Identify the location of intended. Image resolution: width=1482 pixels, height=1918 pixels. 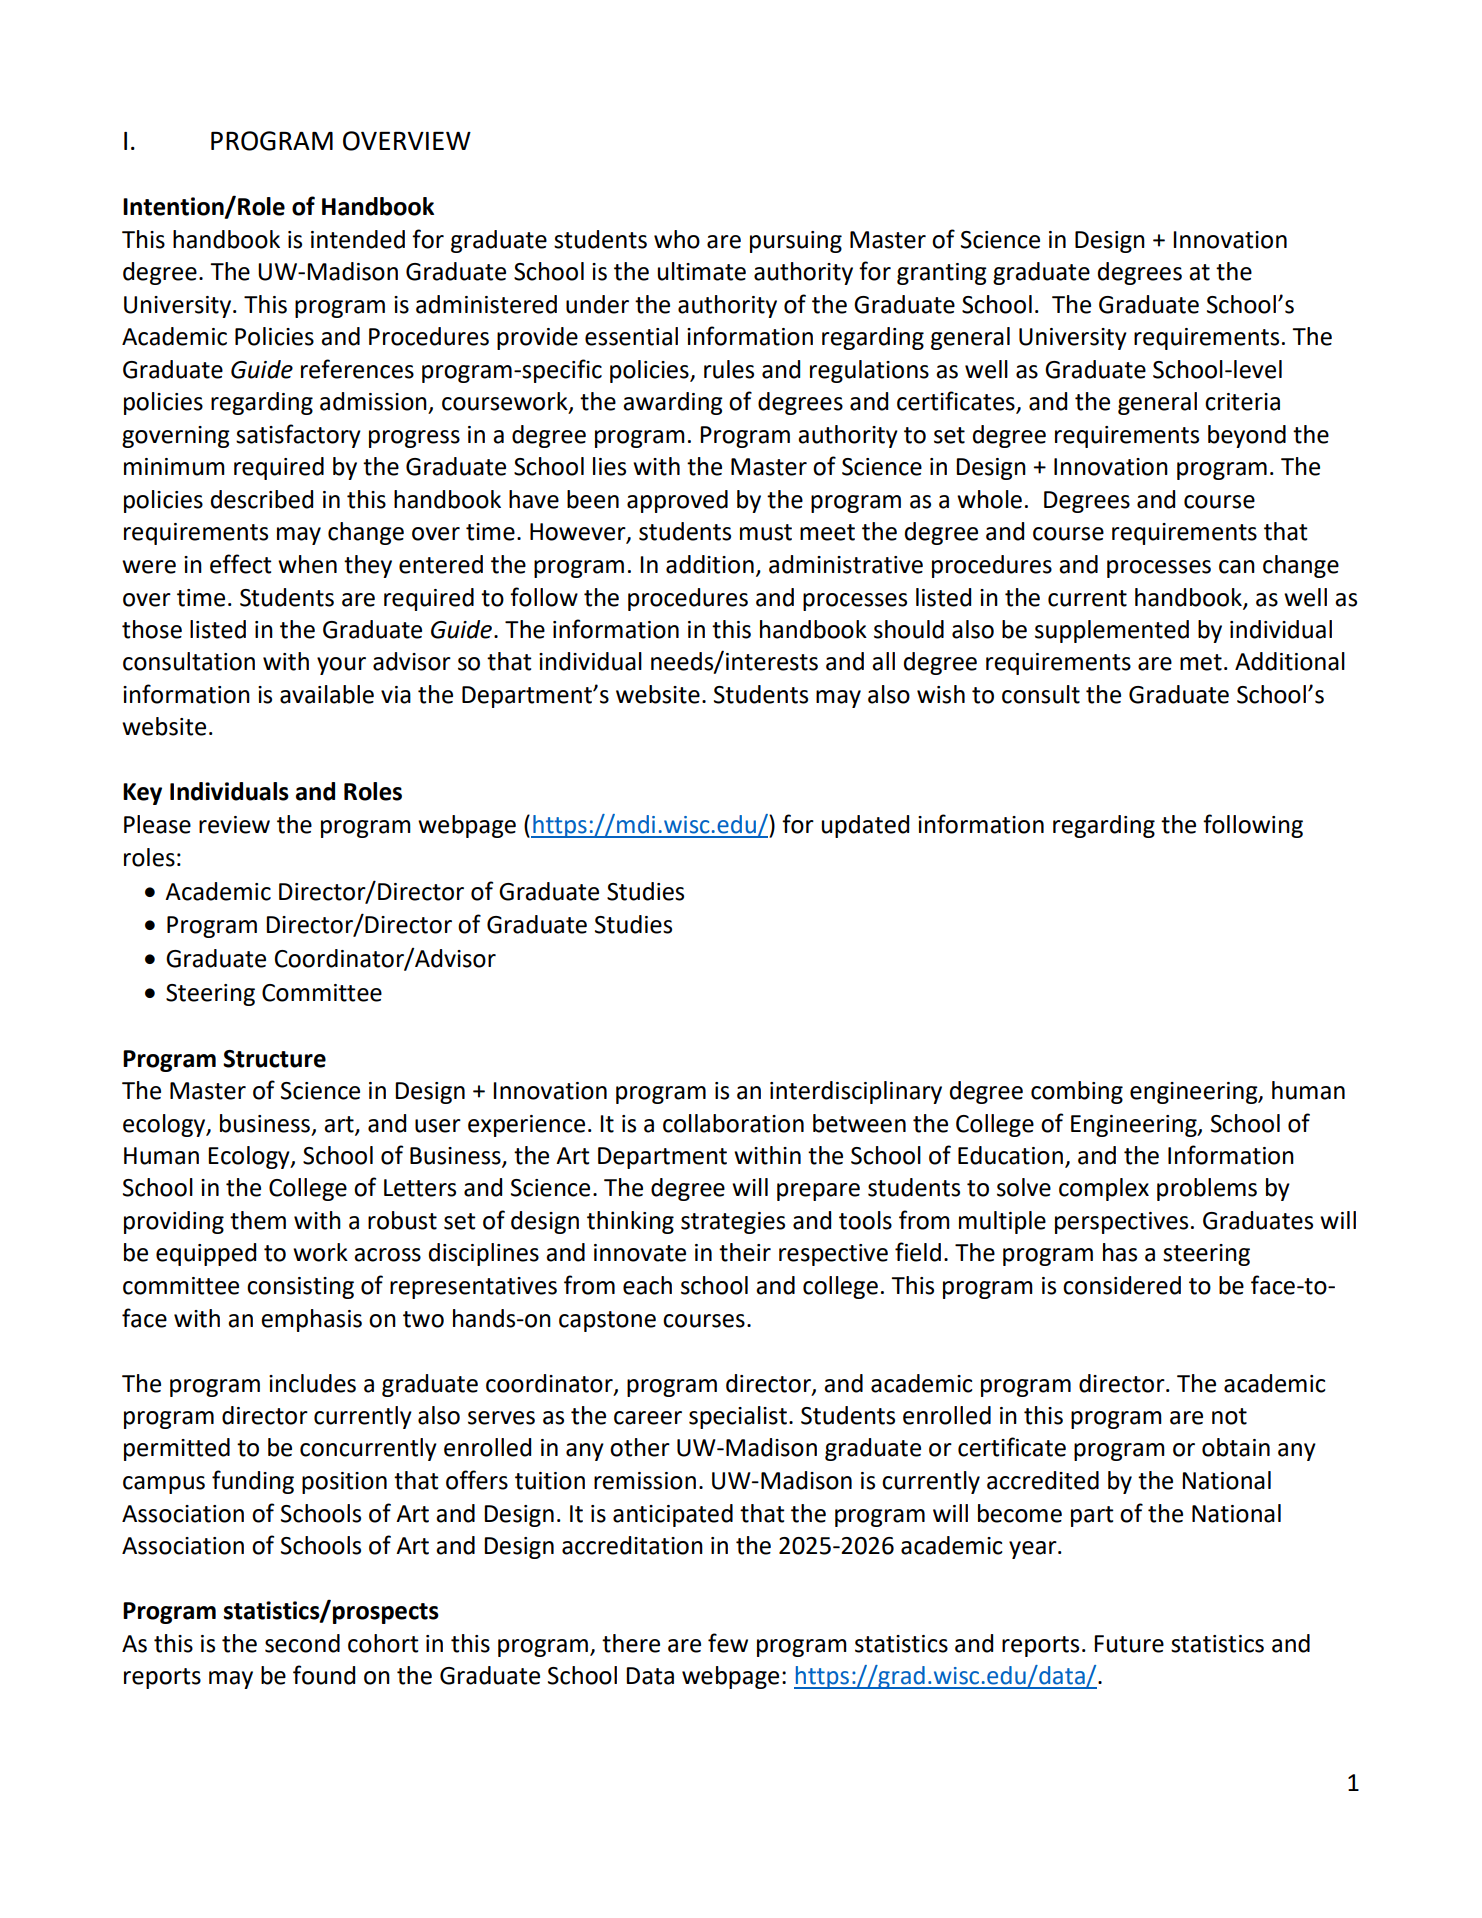
(358, 239).
